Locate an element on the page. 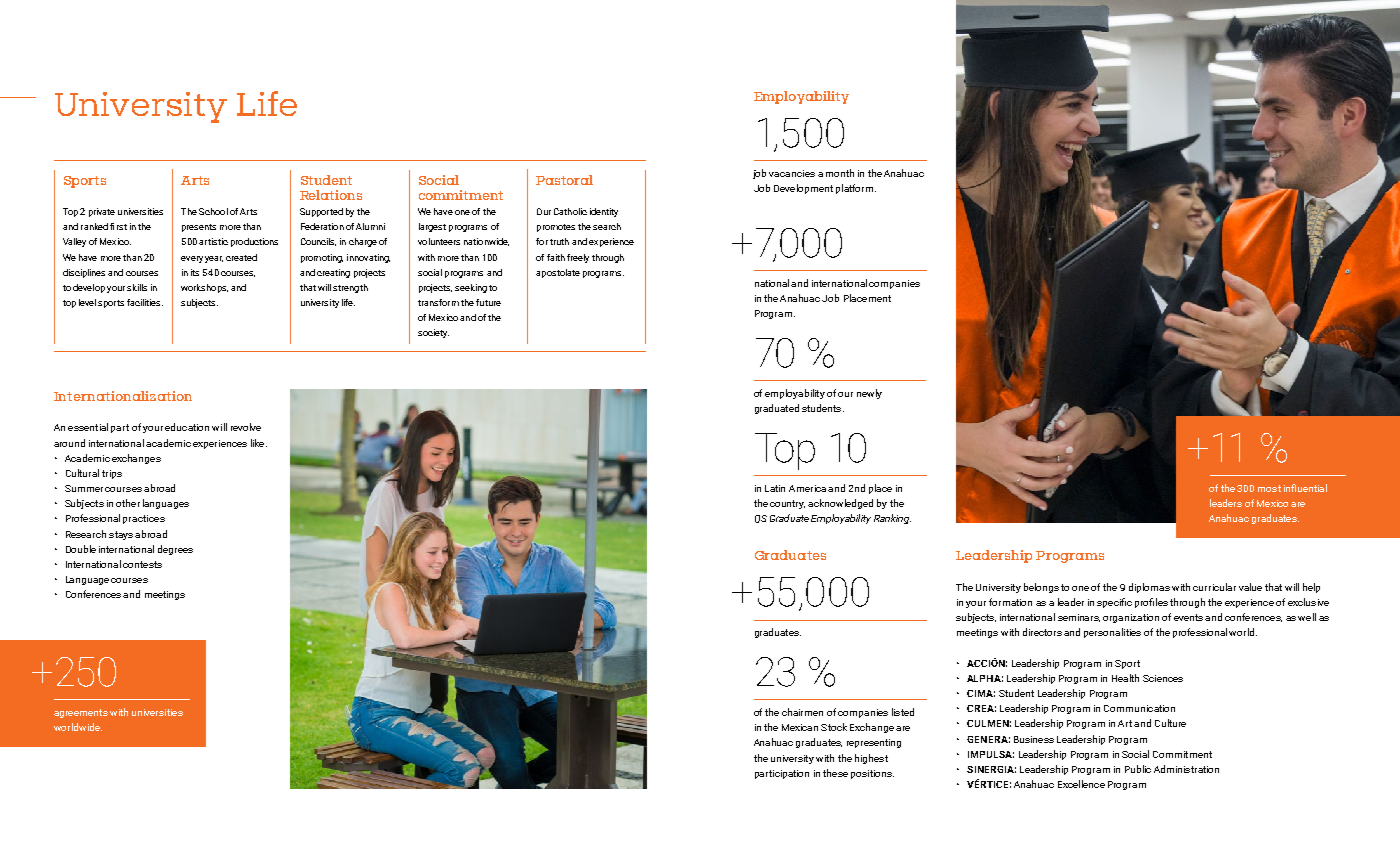  most is located at coordinates (1269, 488).
